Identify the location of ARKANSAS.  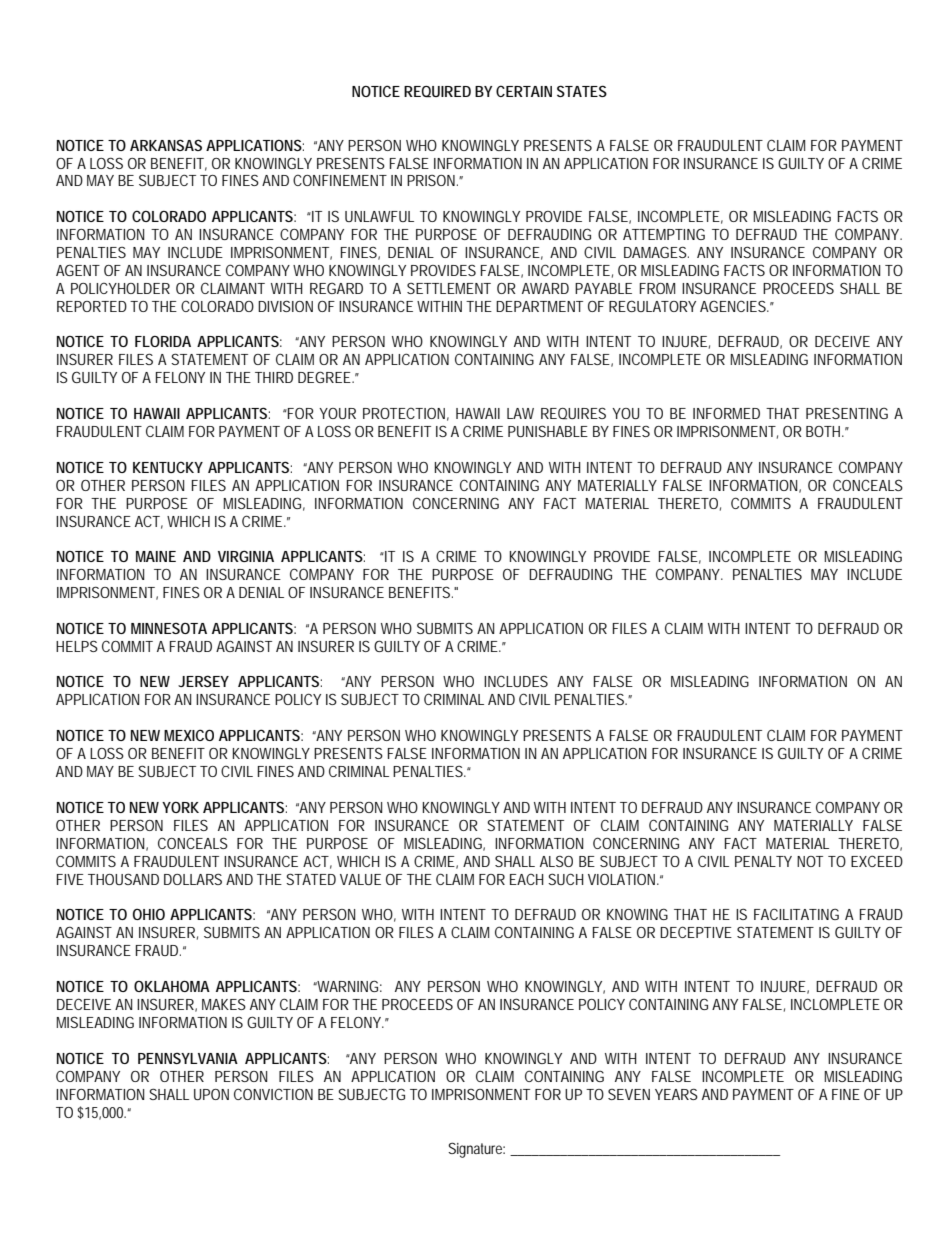
(166, 145).
